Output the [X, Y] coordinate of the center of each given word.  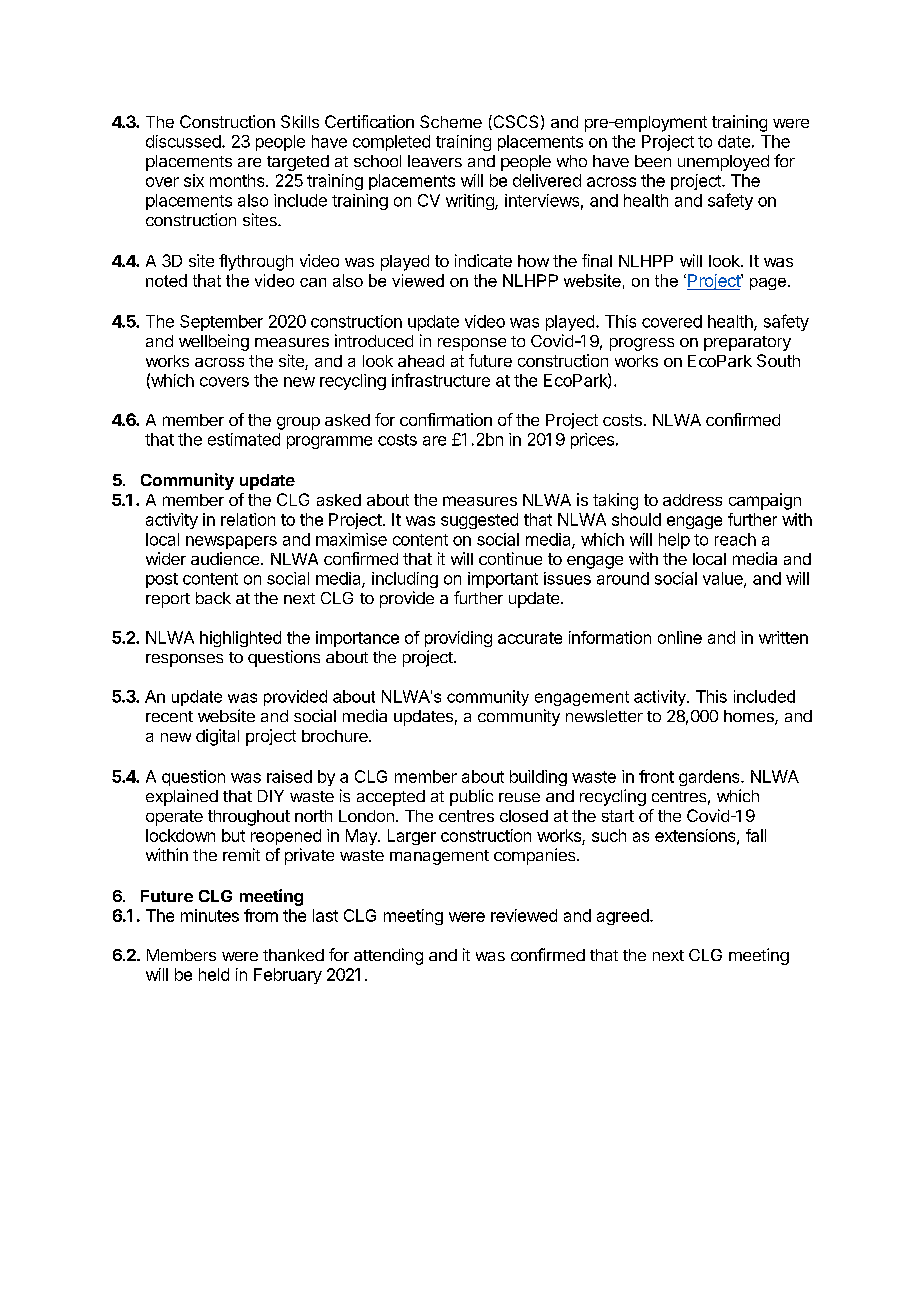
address [692, 500]
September [221, 323]
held [214, 974]
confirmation [446, 419]
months [238, 180]
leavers [435, 161]
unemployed [723, 163]
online [680, 637]
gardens [710, 778]
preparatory [747, 343]
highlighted [240, 639]
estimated [244, 439]
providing [458, 639]
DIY [271, 796]
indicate [483, 260]
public [471, 797]
